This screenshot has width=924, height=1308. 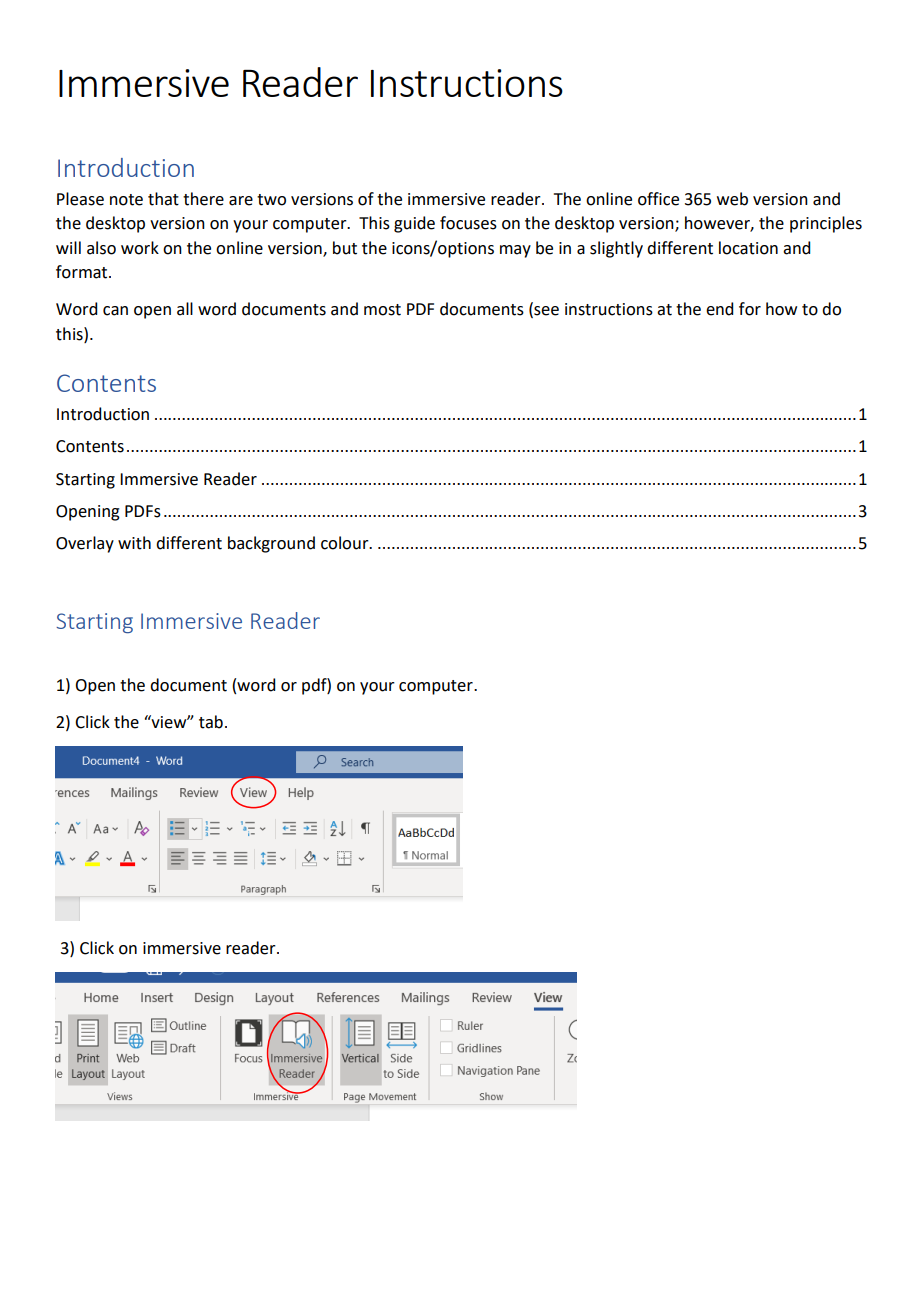 I want to click on most, so click(x=382, y=310).
